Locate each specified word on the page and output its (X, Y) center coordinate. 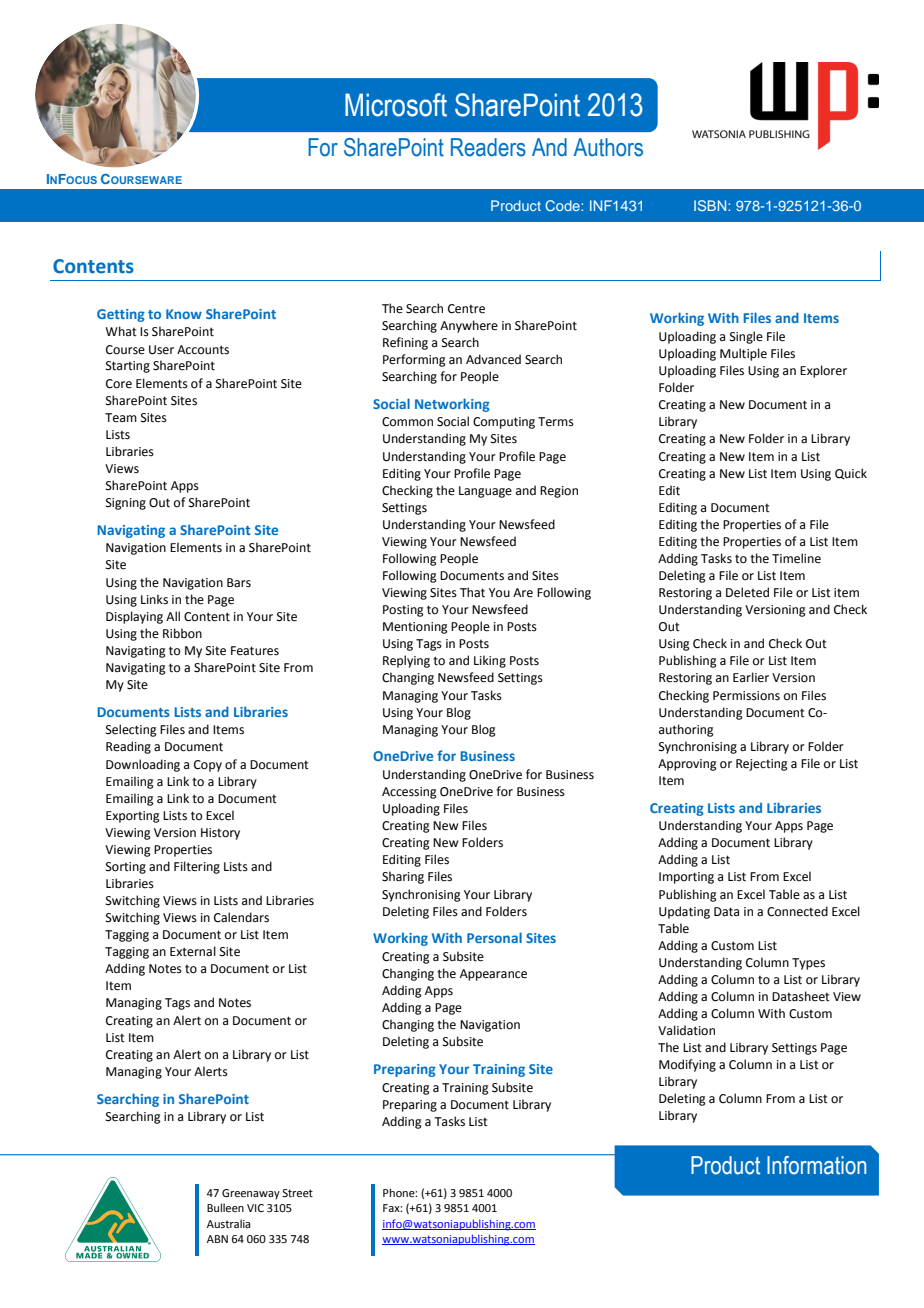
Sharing (403, 877)
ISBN (711, 205)
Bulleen (225, 1207)
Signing (126, 504)
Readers (488, 147)
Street (297, 1193)
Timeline (796, 558)
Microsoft (396, 105)
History (220, 834)
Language (485, 492)
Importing (686, 878)
